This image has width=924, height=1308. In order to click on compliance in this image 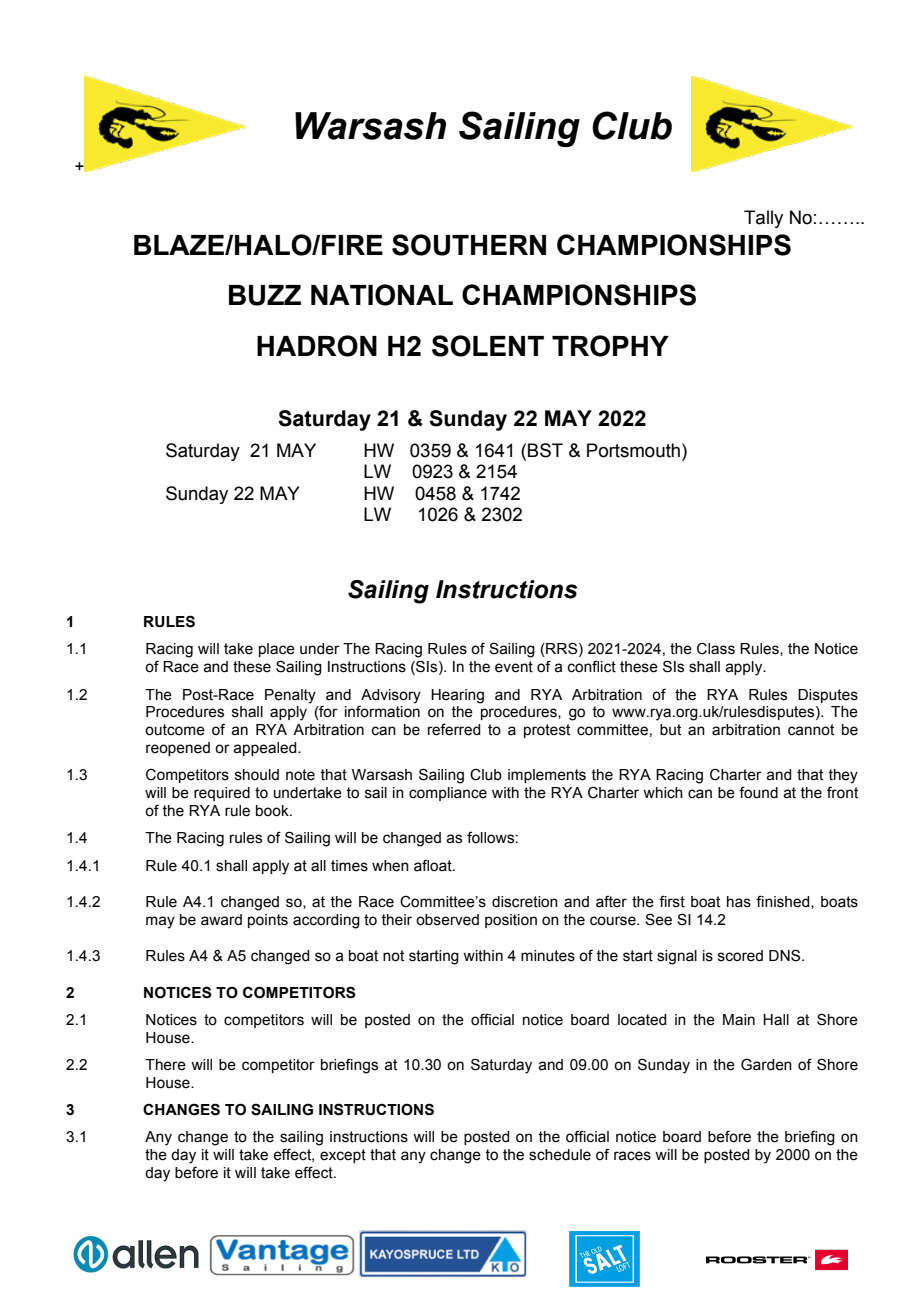, I will do `click(448, 794)`.
